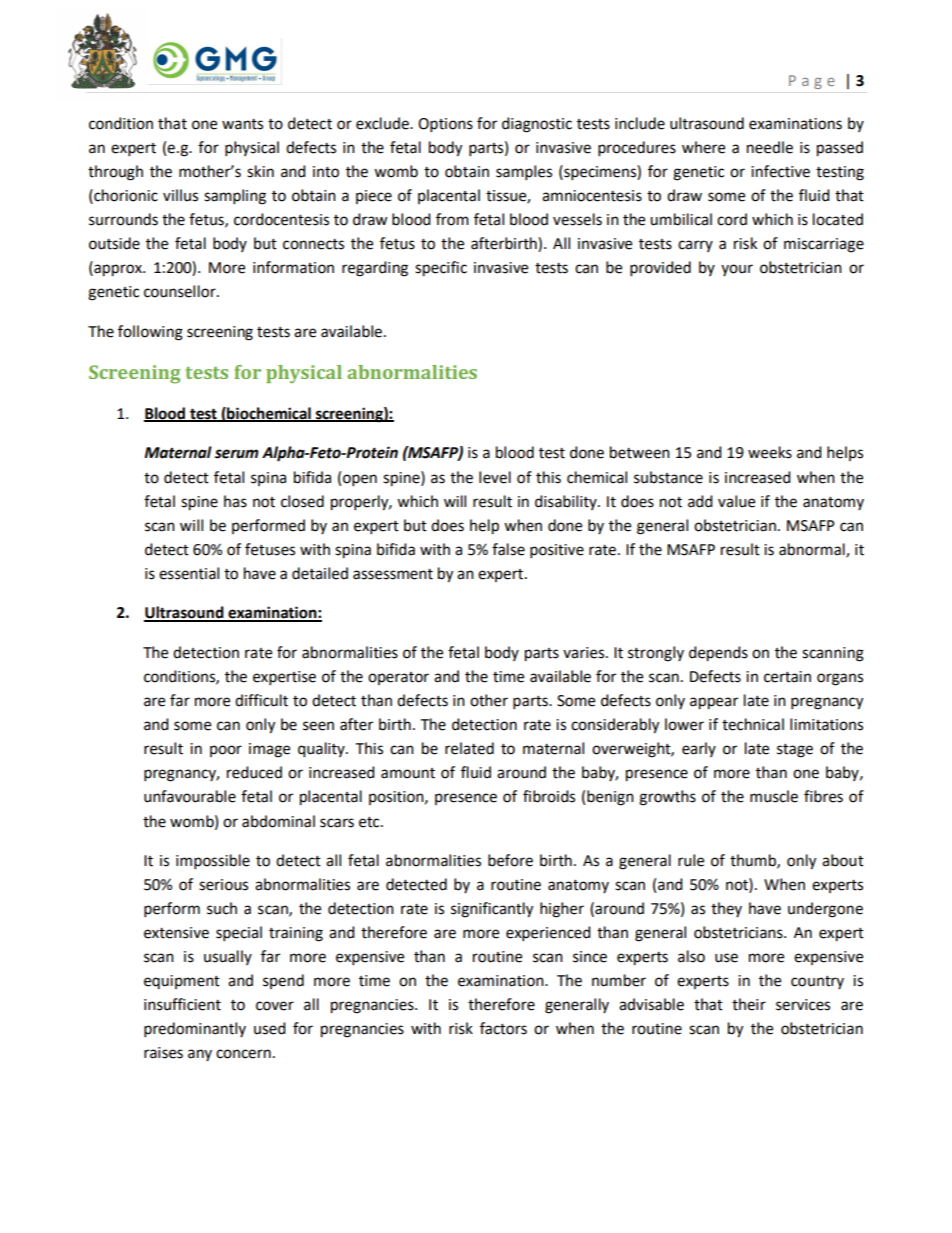 Image resolution: width=952 pixels, height=1233 pixels. What do you see at coordinates (237, 454) in the image?
I see `serum` at bounding box center [237, 454].
